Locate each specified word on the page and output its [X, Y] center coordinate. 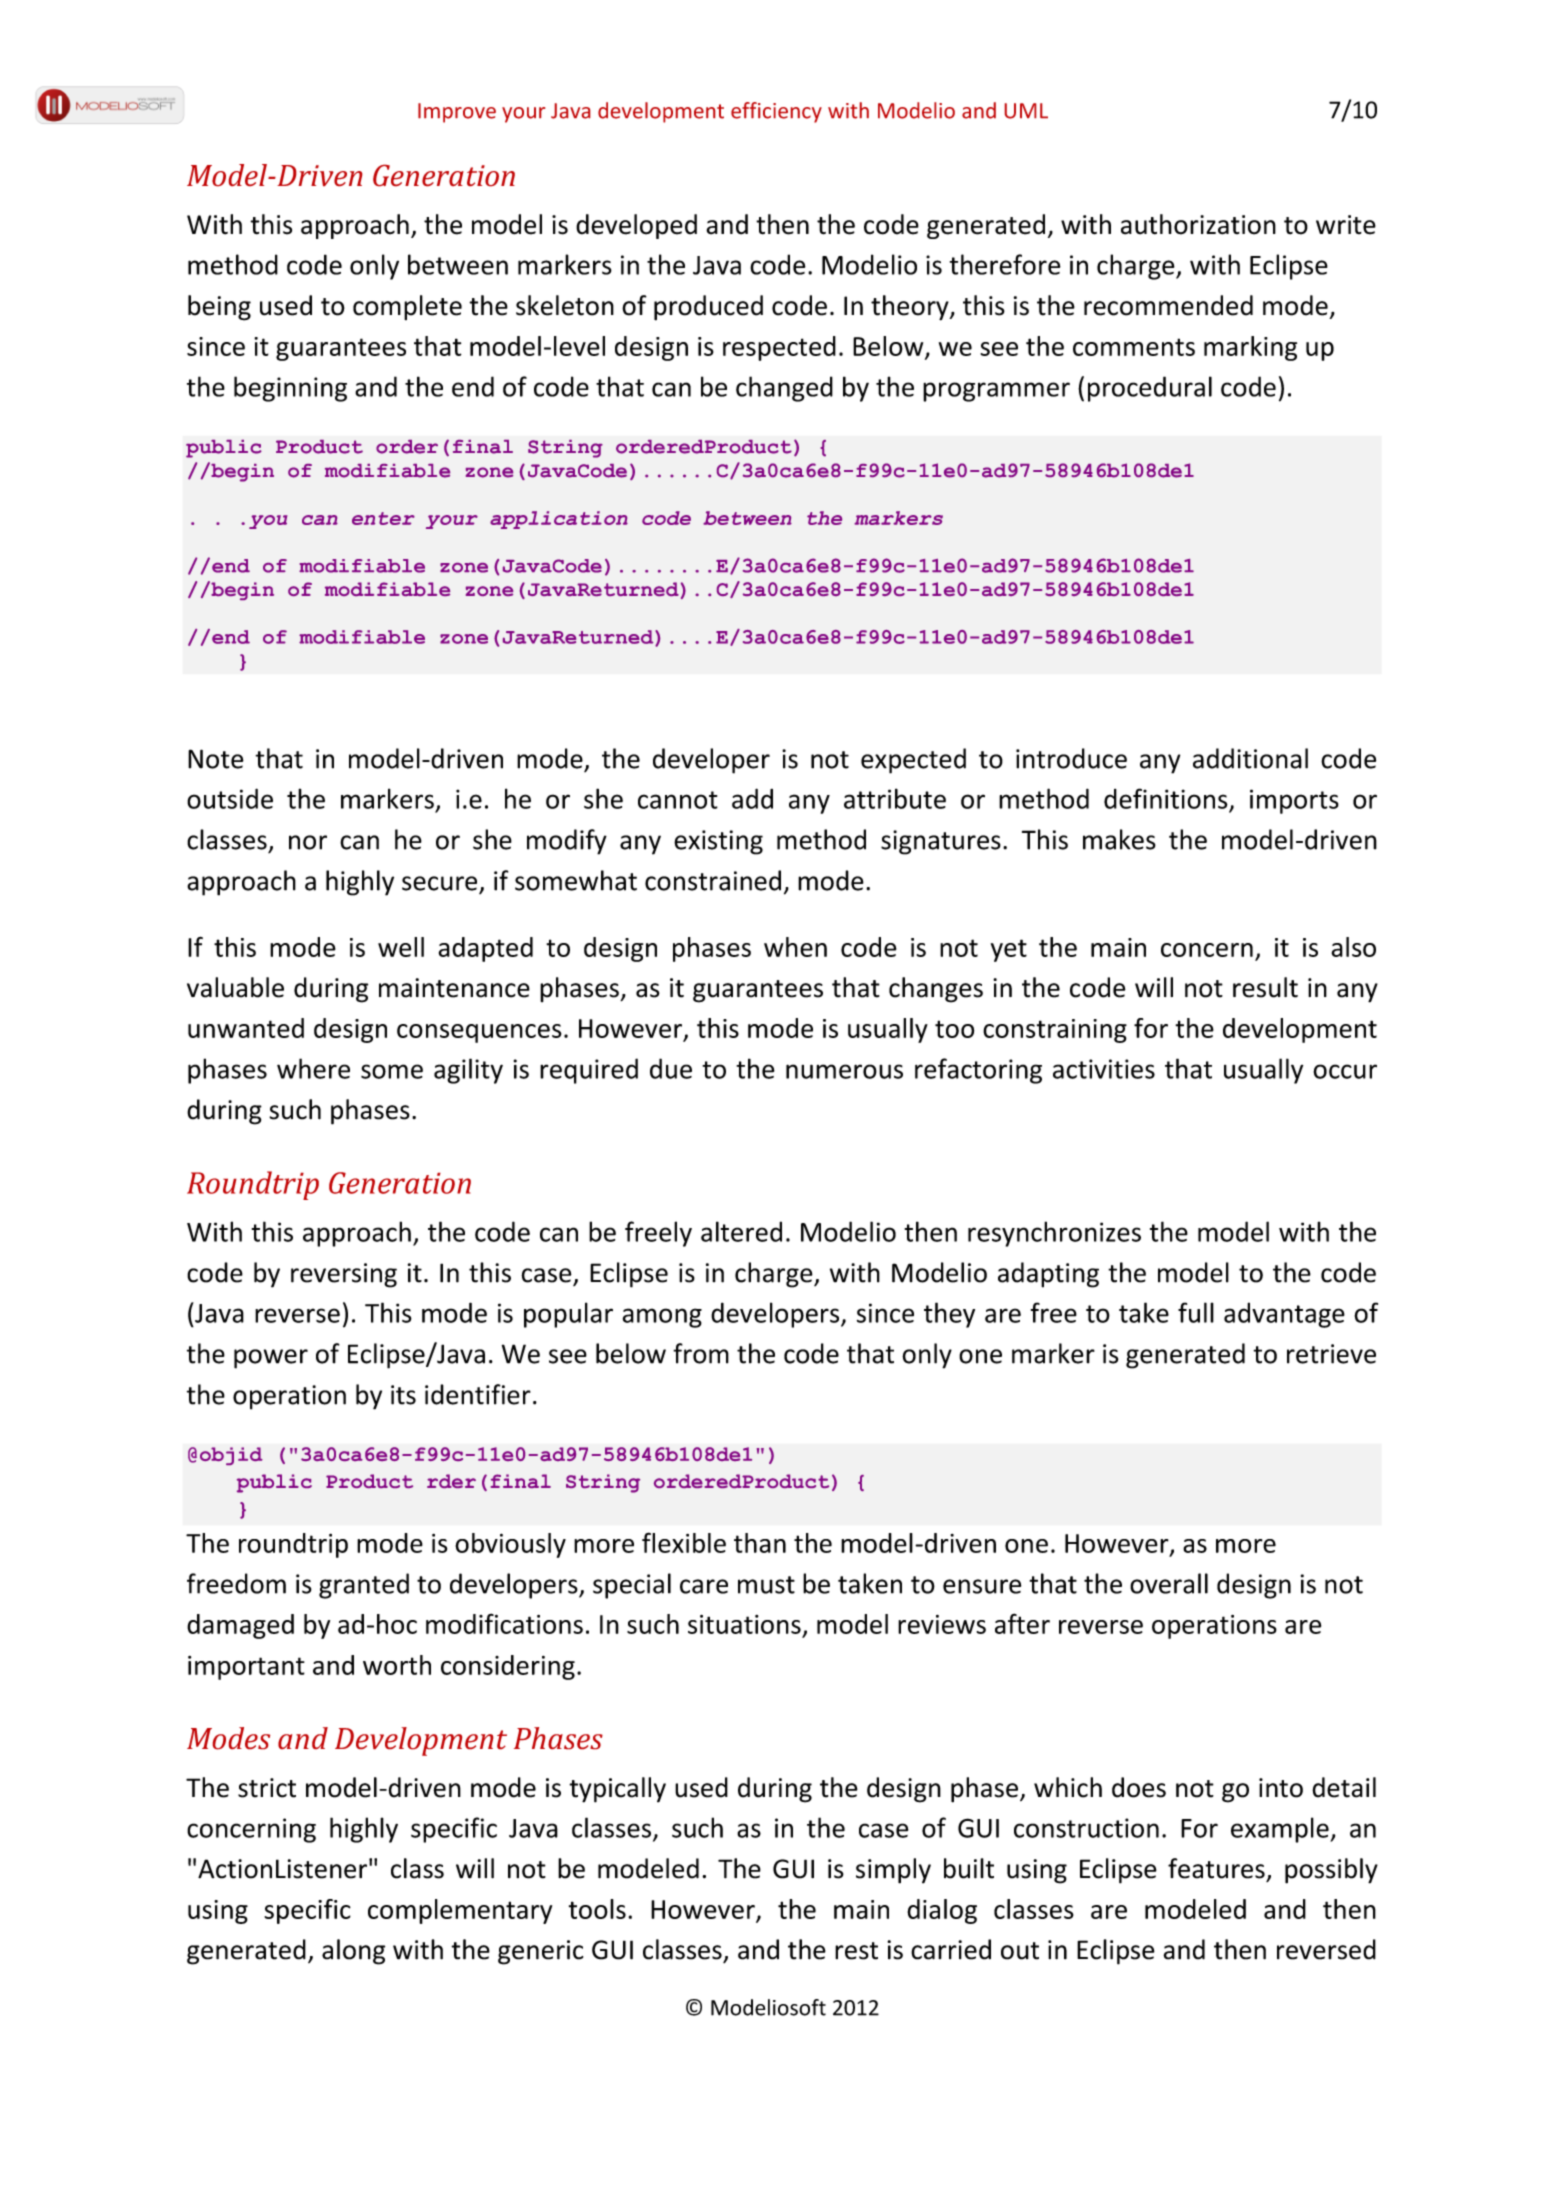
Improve [457, 113]
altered [741, 1231]
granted [364, 1586]
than [760, 1543]
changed [784, 389]
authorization [1198, 224]
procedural [1150, 389]
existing [718, 842]
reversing [344, 1275]
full [1196, 1312]
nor [308, 842]
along [353, 1952]
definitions [1166, 798]
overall [1169, 1583]
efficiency [776, 112]
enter [383, 518]
